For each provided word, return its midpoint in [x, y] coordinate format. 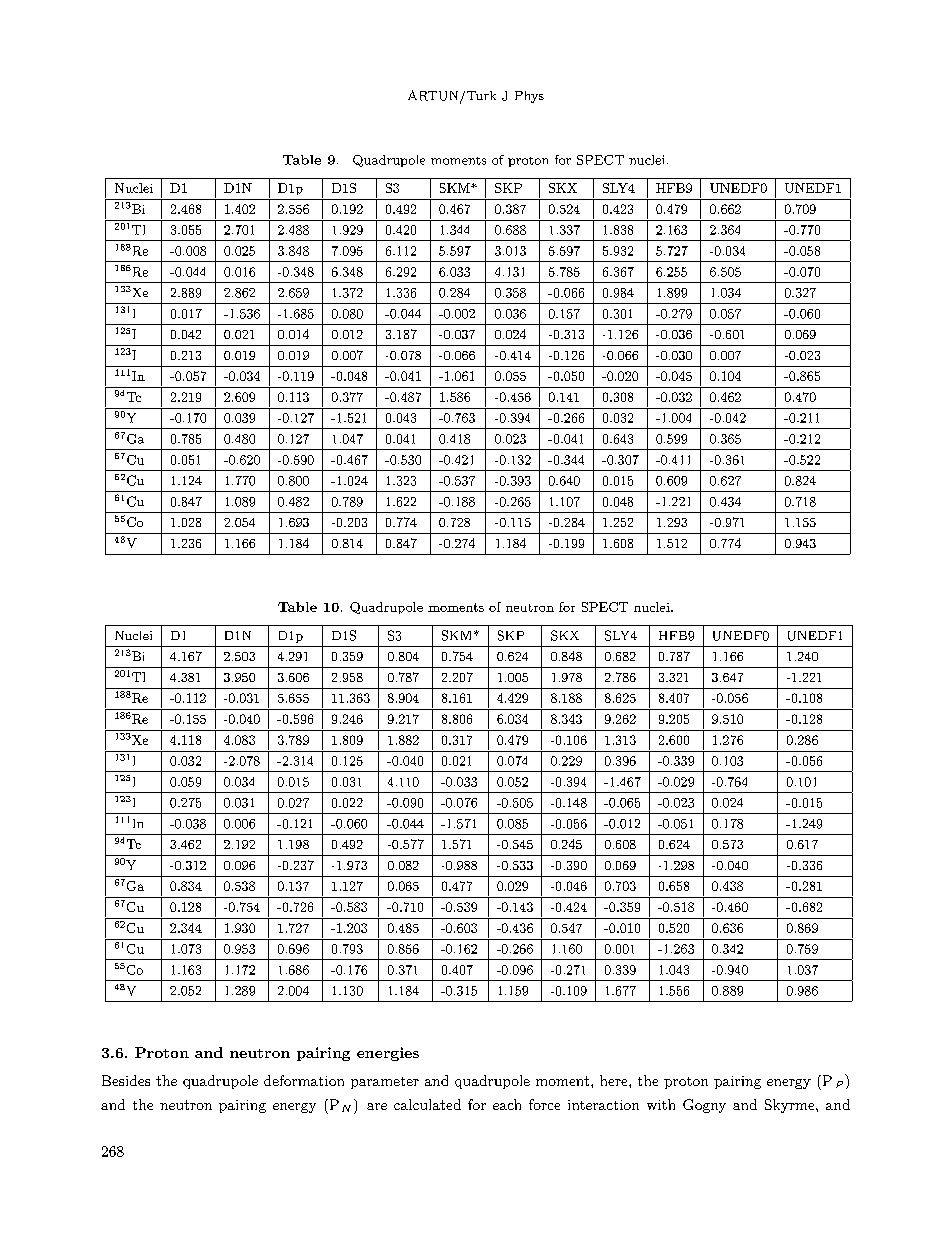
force [544, 1104]
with [661, 1104]
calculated [427, 1104]
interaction [603, 1105]
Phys [529, 97]
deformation [304, 1080]
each [507, 1104]
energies [388, 1054]
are [377, 1106]
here [615, 1080]
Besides [126, 1080]
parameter [385, 1083]
